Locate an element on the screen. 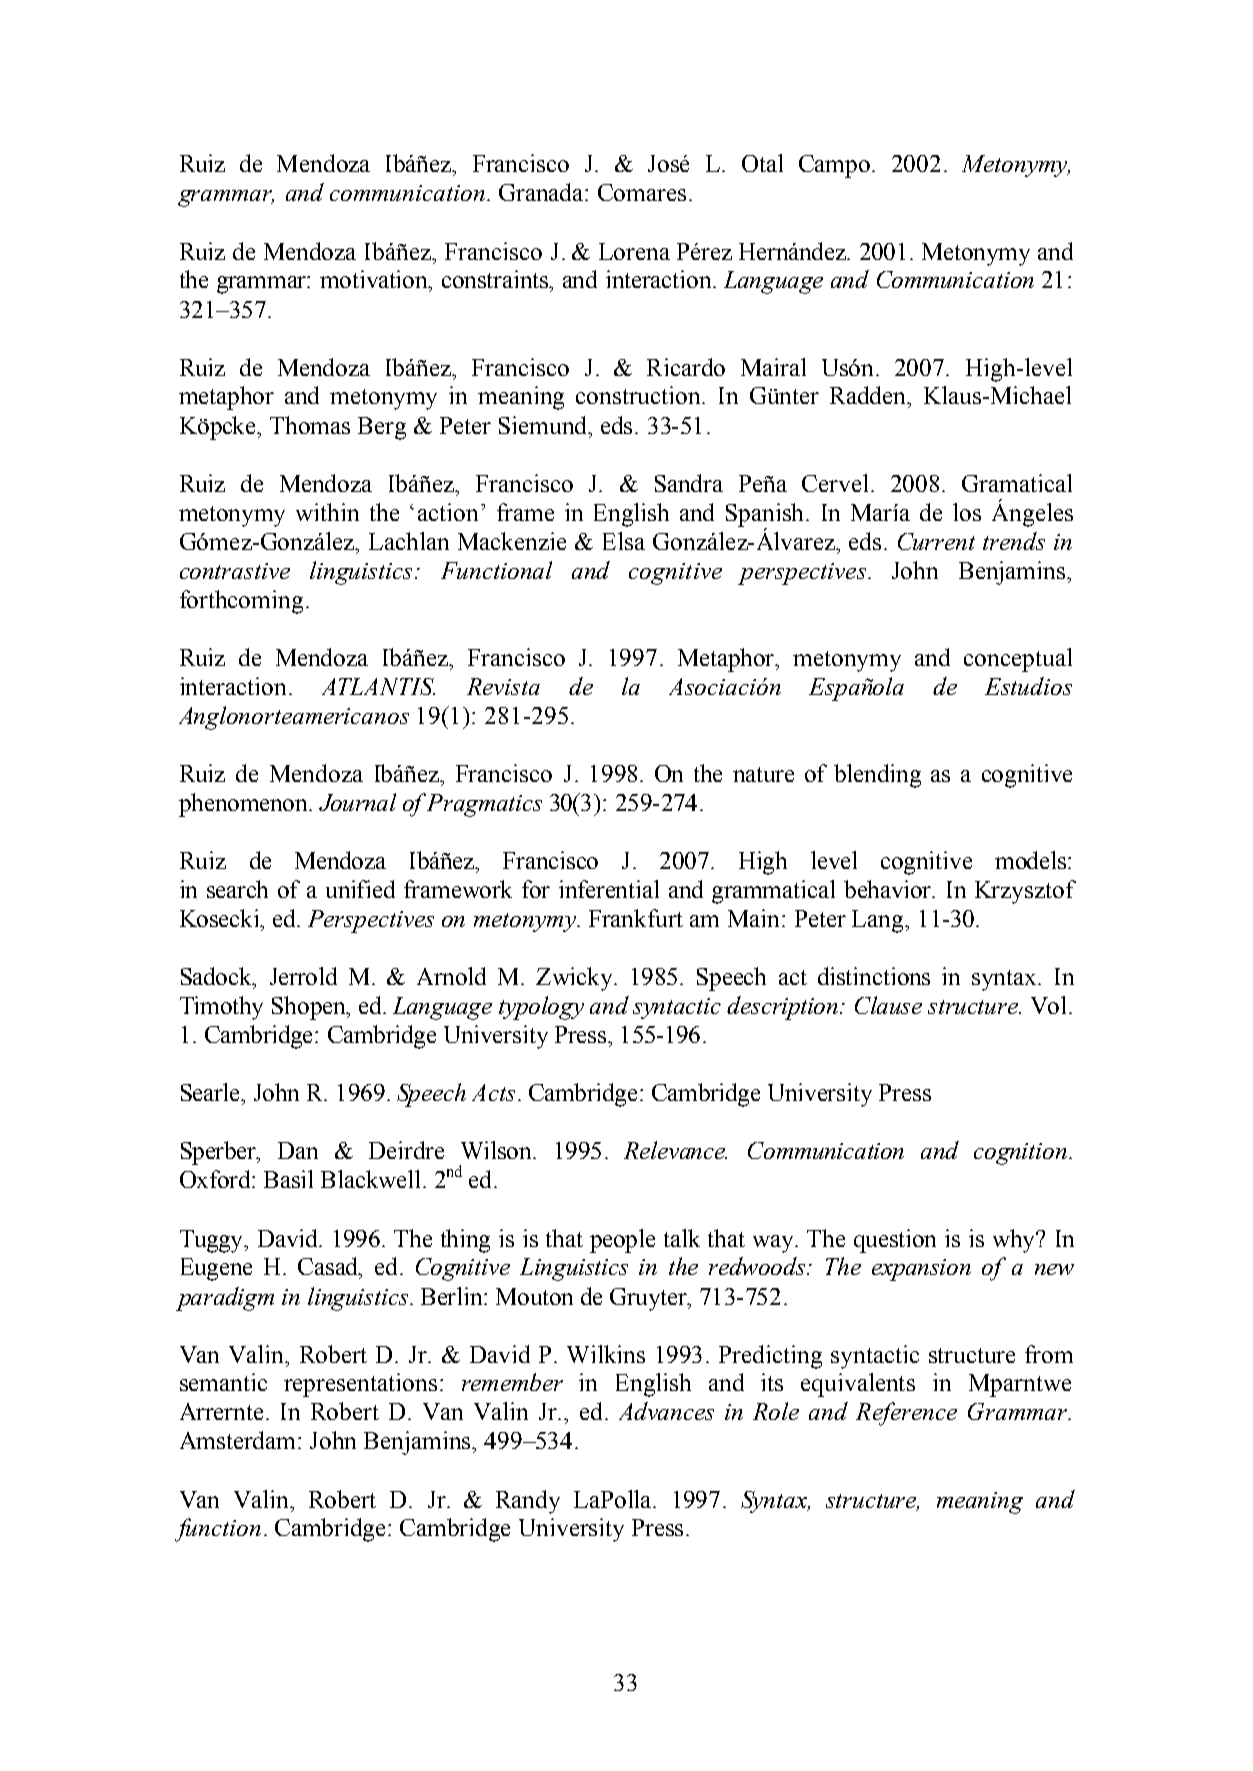  Journal is located at coordinates (357, 802).
